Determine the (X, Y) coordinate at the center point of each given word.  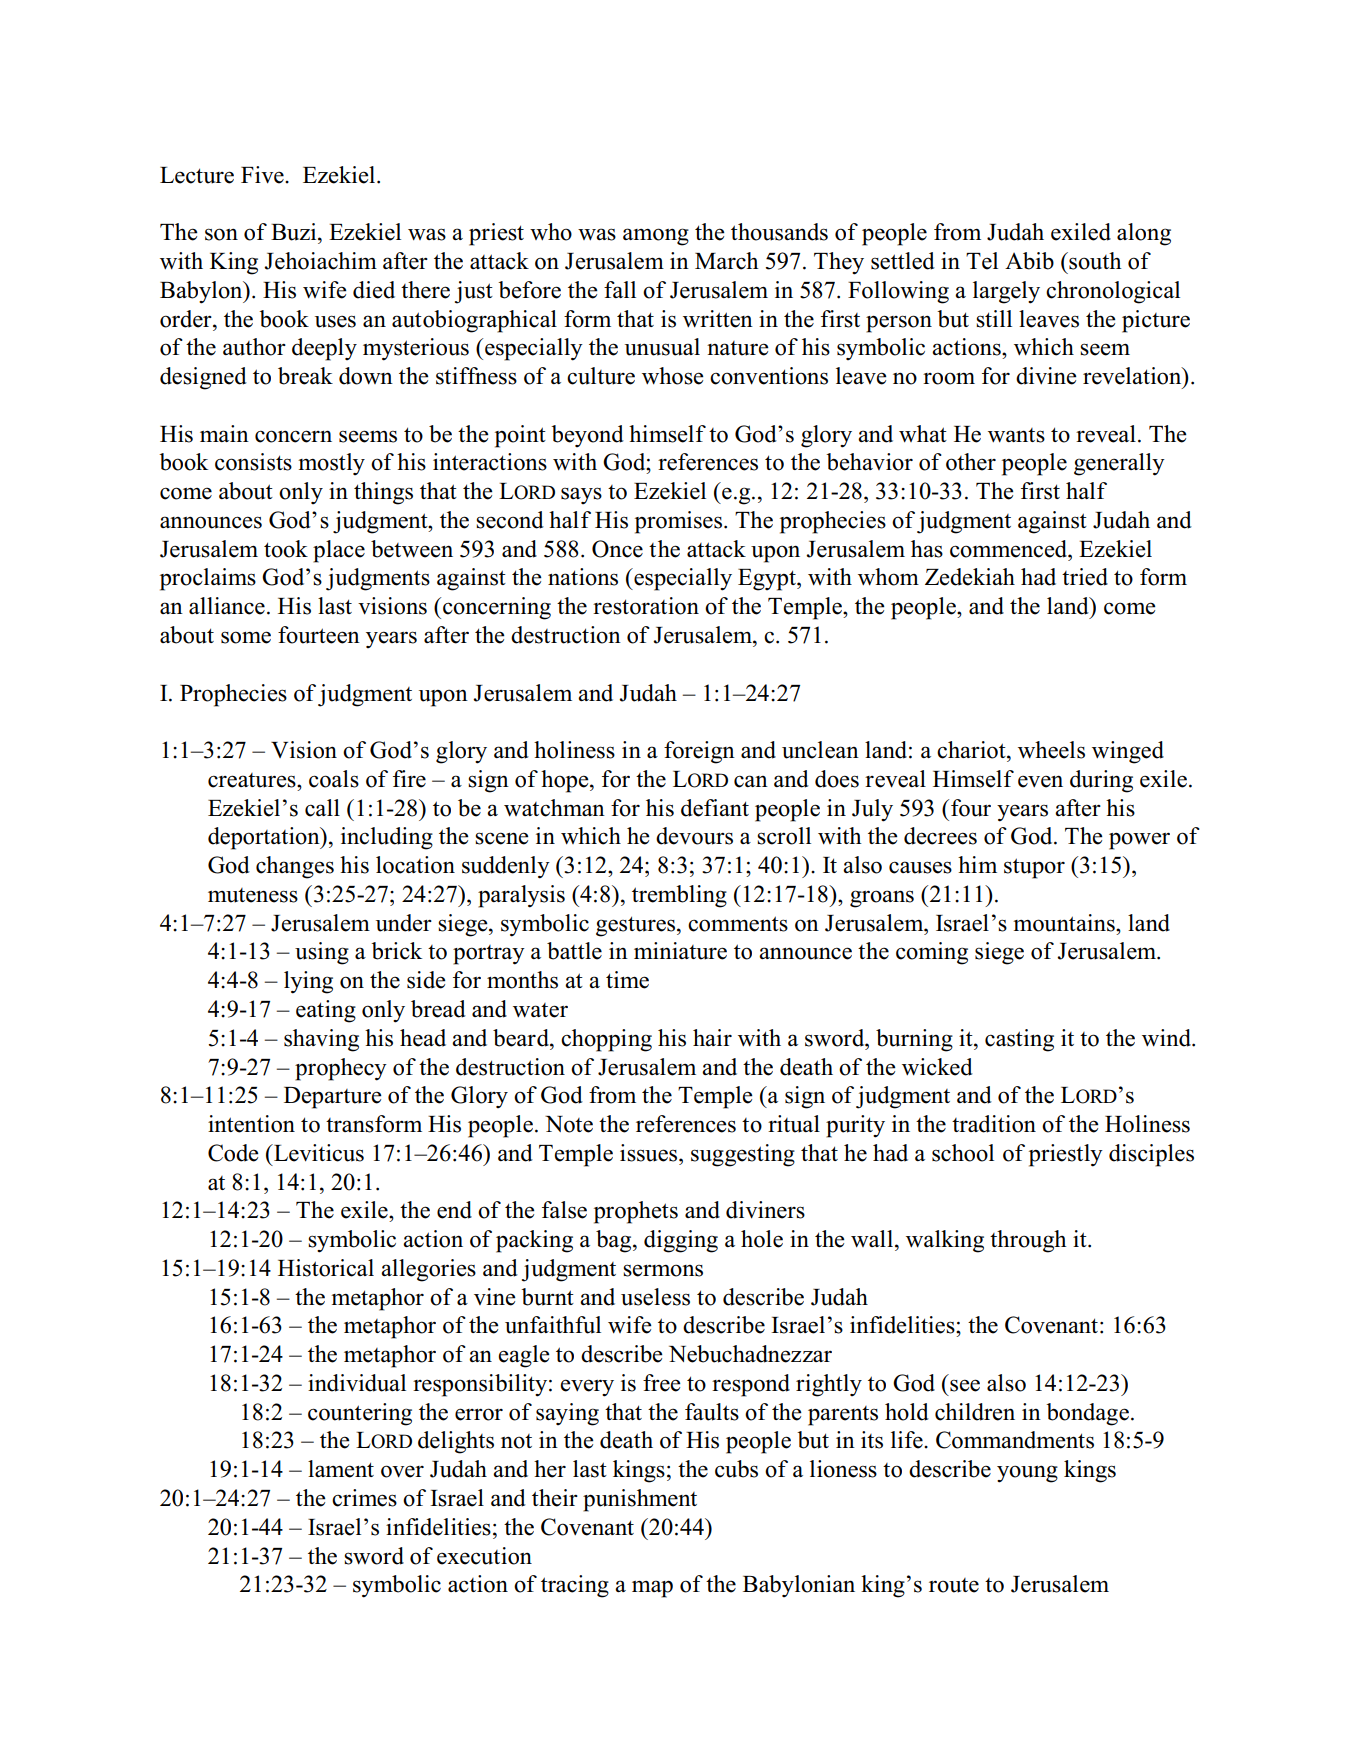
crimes (364, 1498)
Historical (326, 1268)
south (1094, 261)
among (656, 237)
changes (295, 867)
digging (681, 1241)
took (286, 549)
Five (263, 175)
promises (678, 522)
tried (1085, 577)
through (1028, 1241)
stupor (1034, 868)
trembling (679, 896)
